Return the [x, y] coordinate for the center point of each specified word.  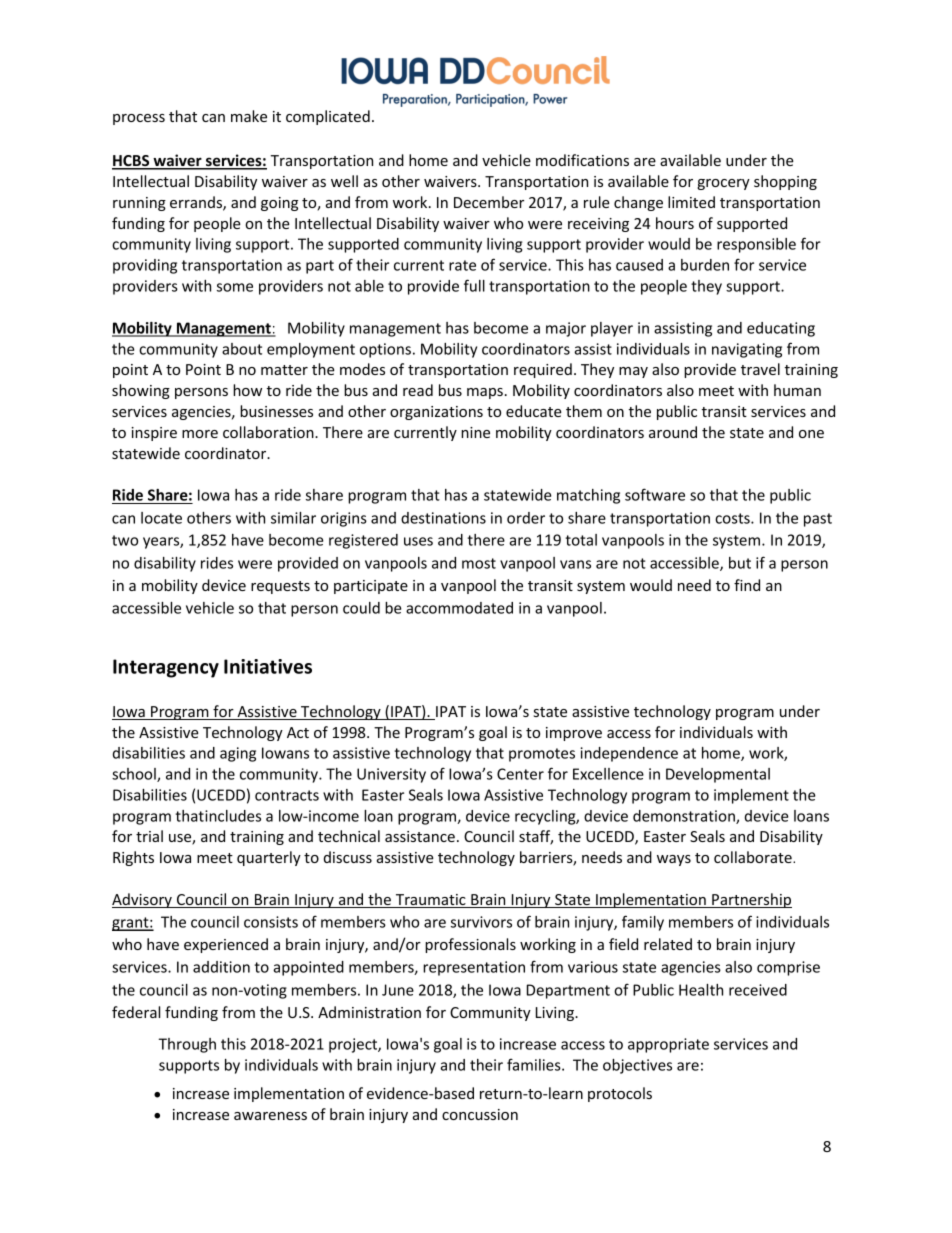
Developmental [718, 775]
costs [733, 518]
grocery [723, 184]
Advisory [143, 900]
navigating [747, 350]
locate [161, 518]
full [474, 285]
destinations [443, 518]
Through [187, 1045]
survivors [481, 922]
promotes [542, 755]
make [249, 116]
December [489, 202]
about [242, 349]
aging [238, 754]
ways [674, 860]
